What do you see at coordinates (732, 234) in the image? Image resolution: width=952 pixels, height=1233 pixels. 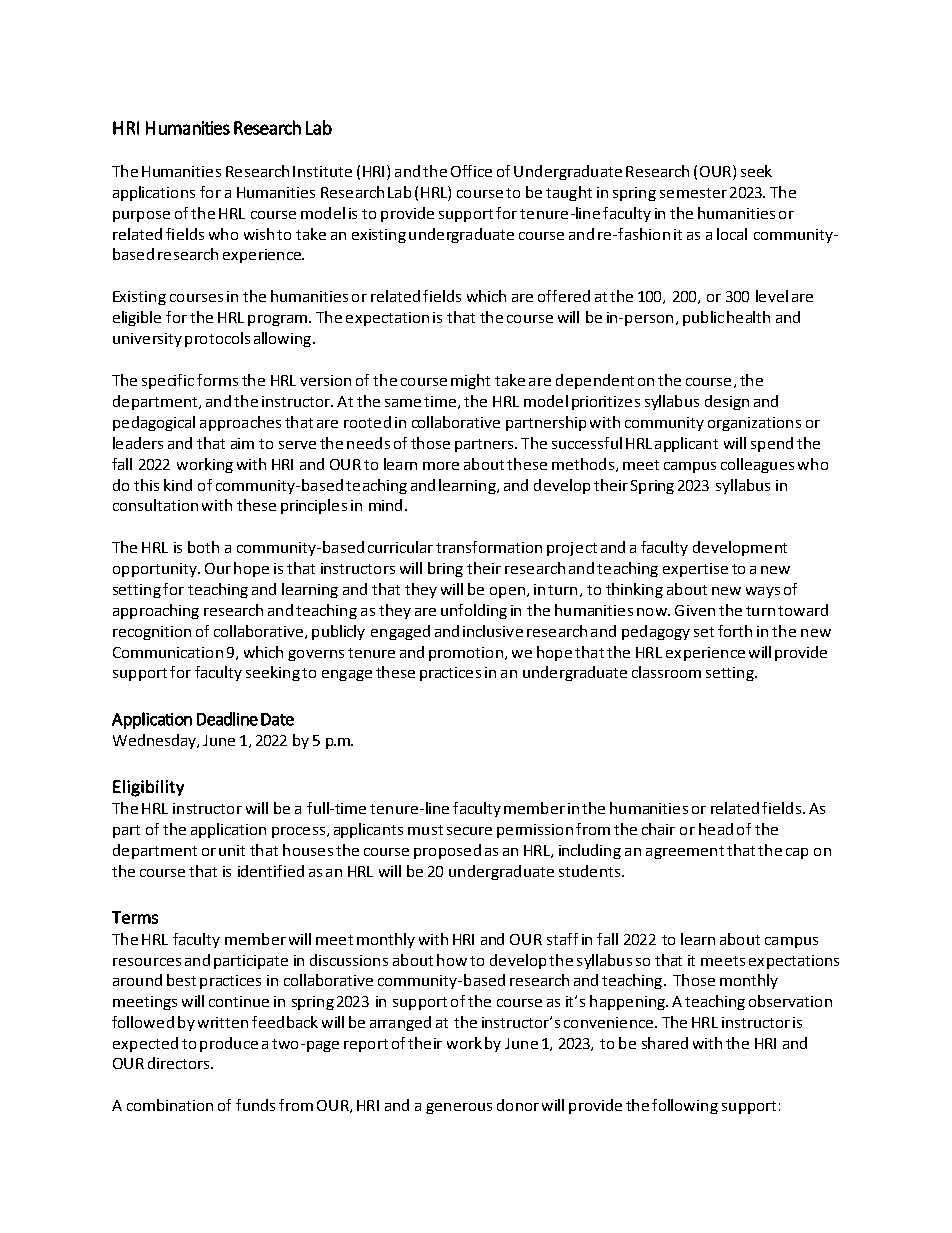 I see `local` at bounding box center [732, 234].
